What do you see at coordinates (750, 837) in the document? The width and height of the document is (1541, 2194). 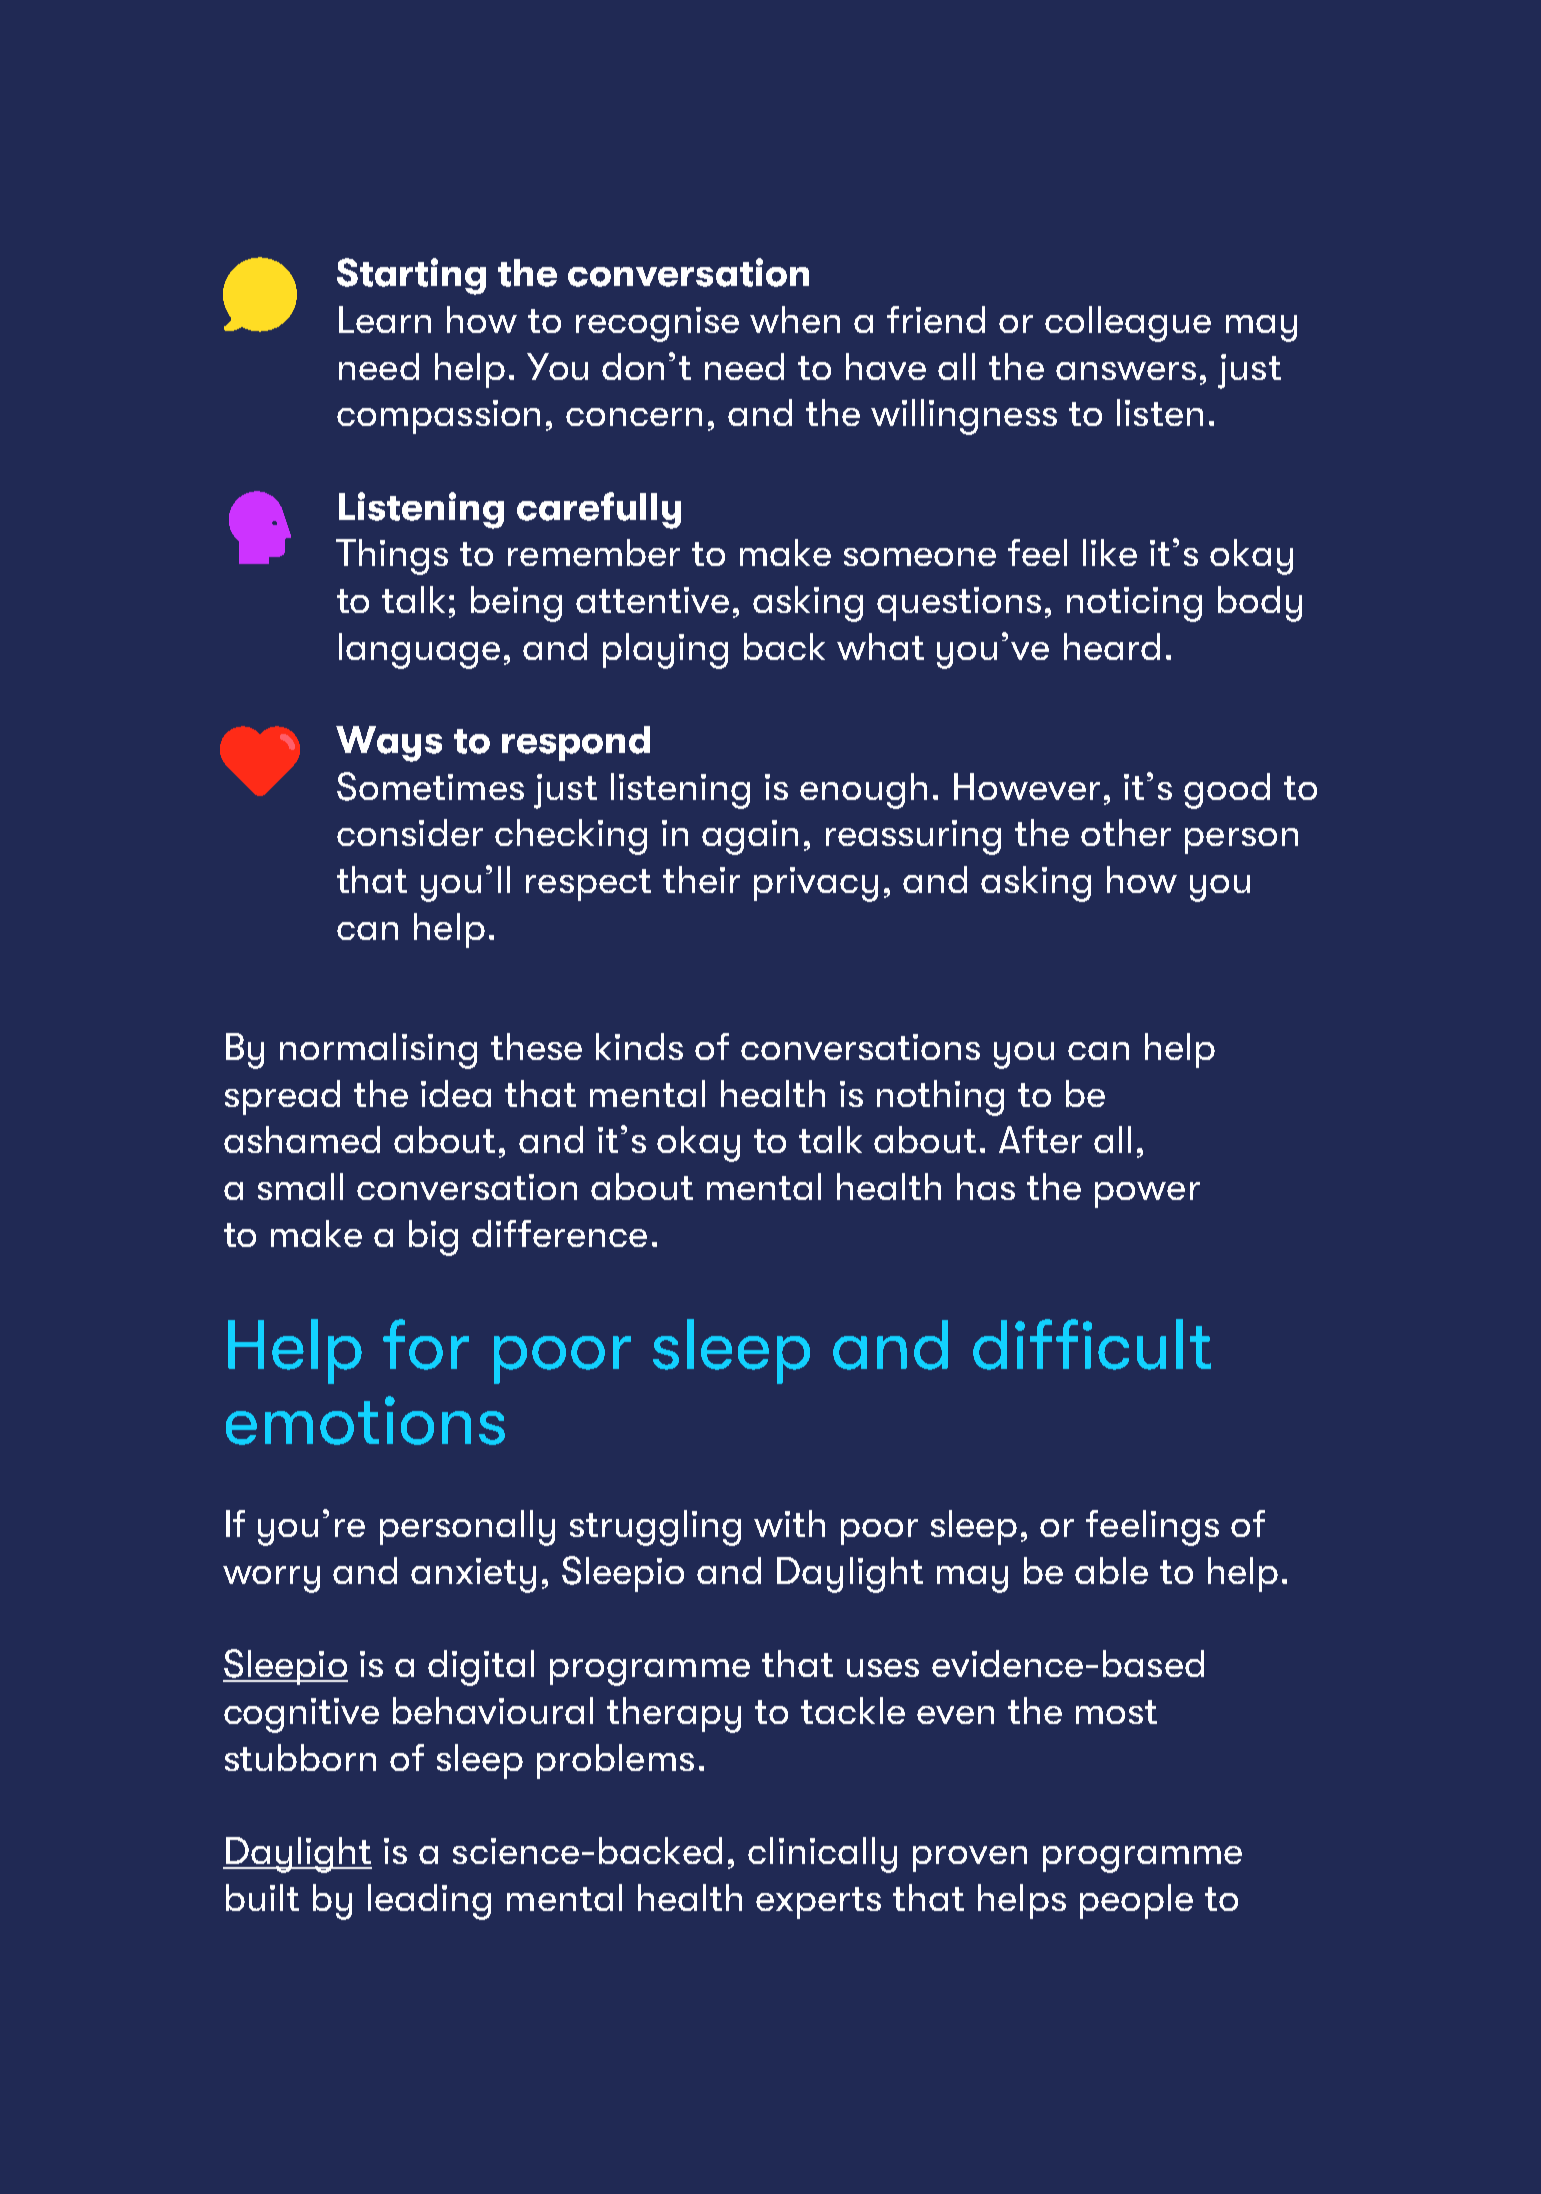 I see `again` at bounding box center [750, 837].
